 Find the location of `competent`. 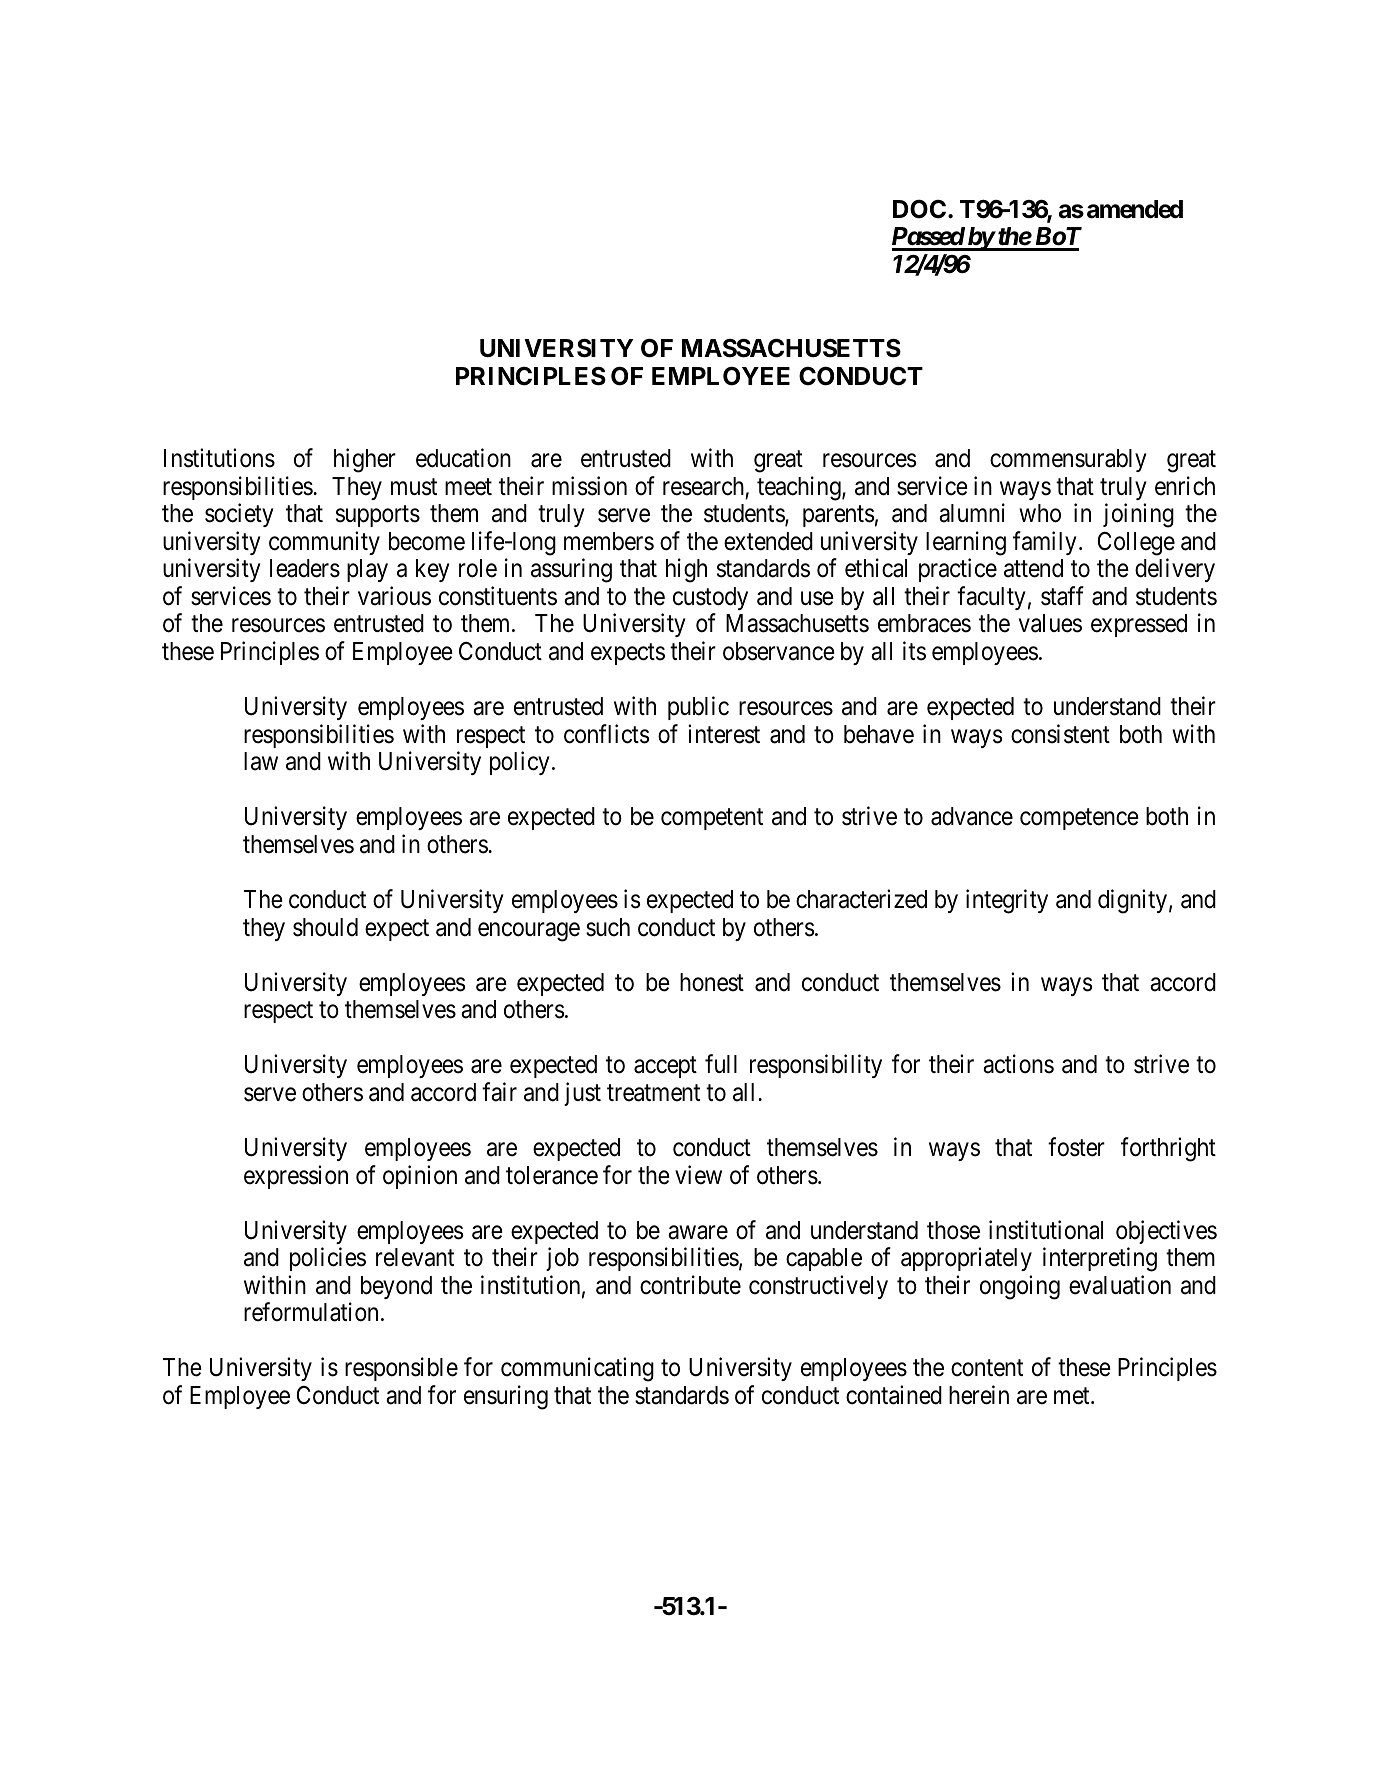

competent is located at coordinates (712, 819).
